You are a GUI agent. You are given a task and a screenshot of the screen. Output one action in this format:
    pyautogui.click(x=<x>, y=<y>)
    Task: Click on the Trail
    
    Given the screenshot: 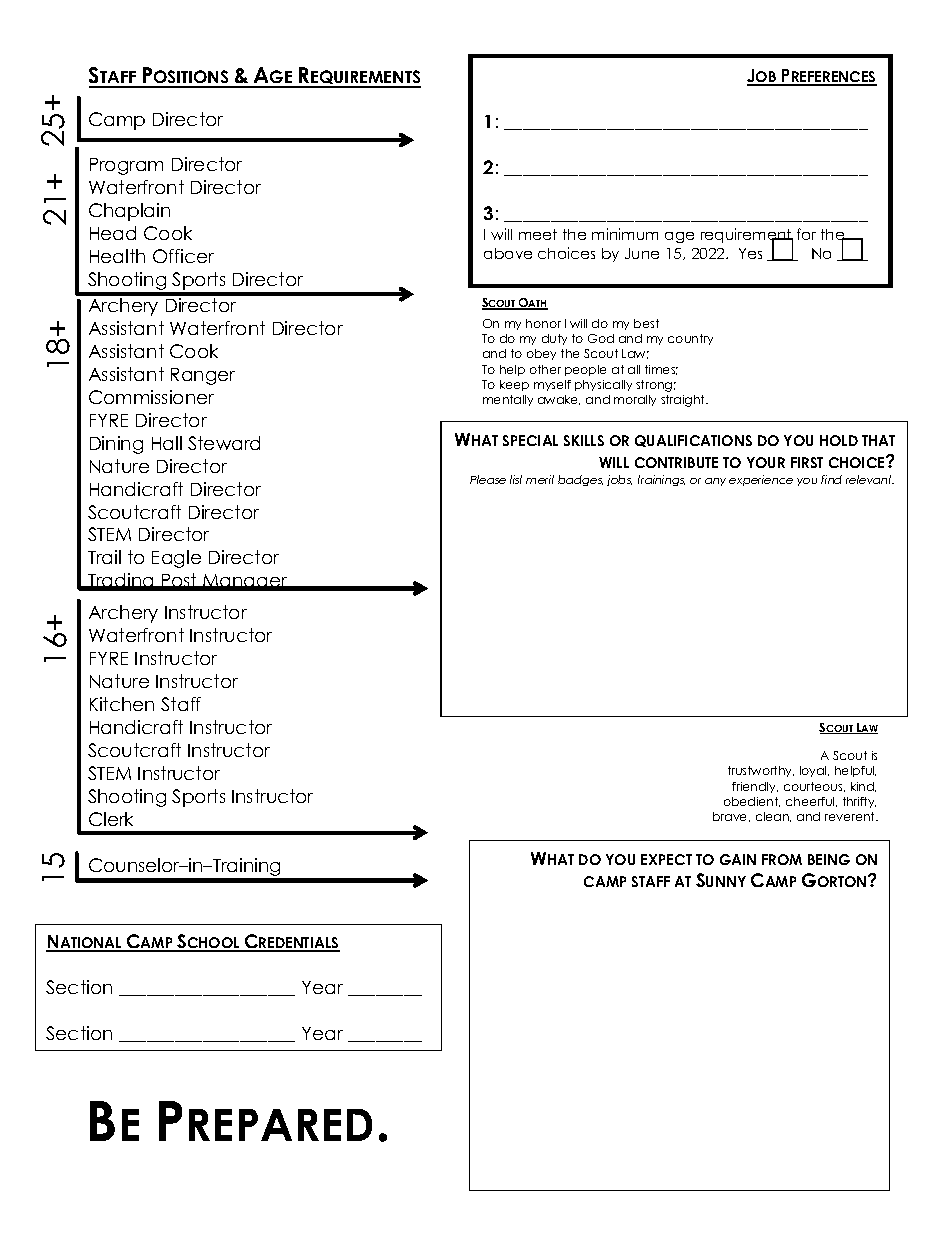 What is the action you would take?
    pyautogui.click(x=104, y=557)
